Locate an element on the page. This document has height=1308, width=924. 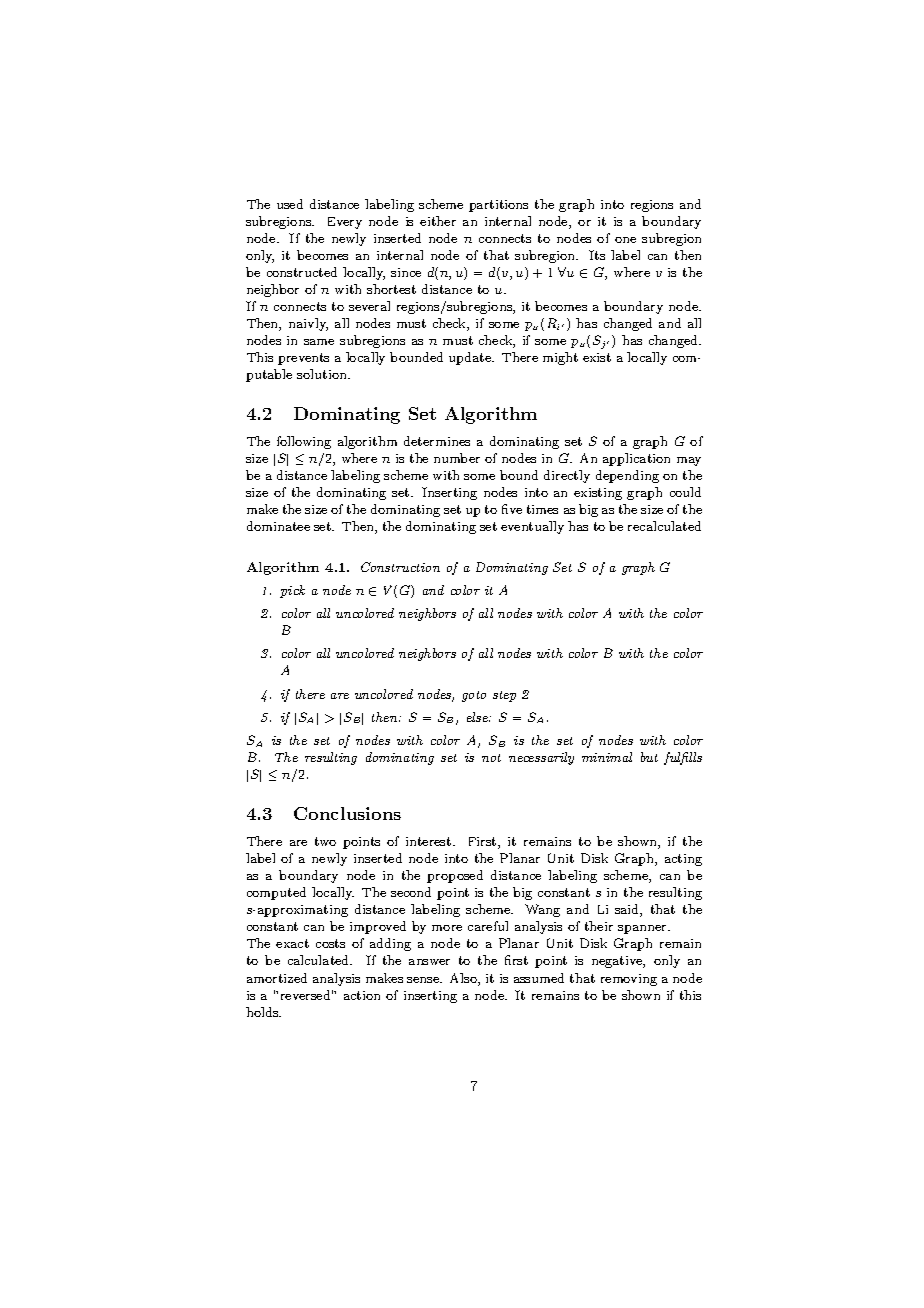
partitions is located at coordinates (498, 206).
